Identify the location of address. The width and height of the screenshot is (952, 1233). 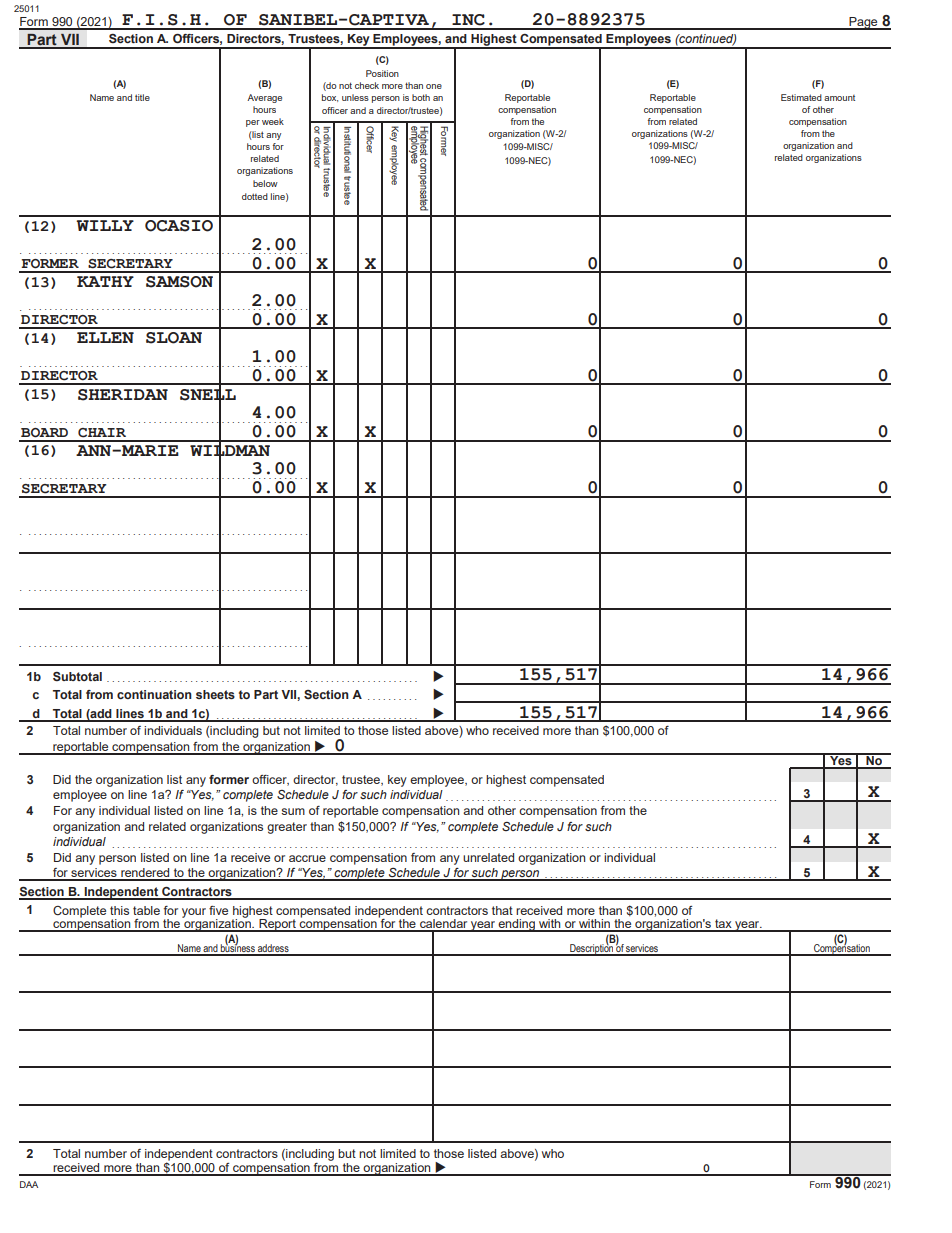
(273, 949).
